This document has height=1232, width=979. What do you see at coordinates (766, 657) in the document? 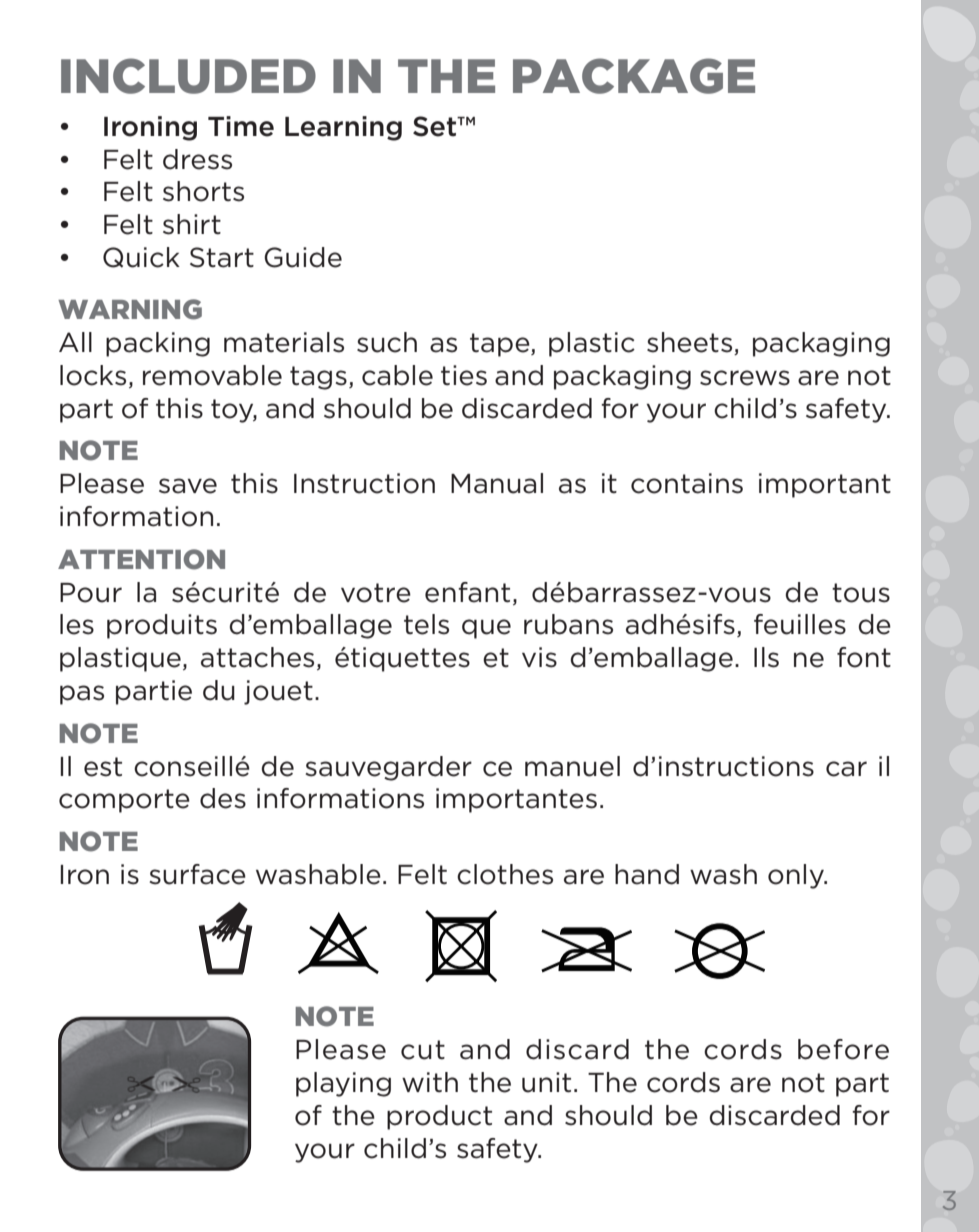
I see `Ils` at bounding box center [766, 657].
